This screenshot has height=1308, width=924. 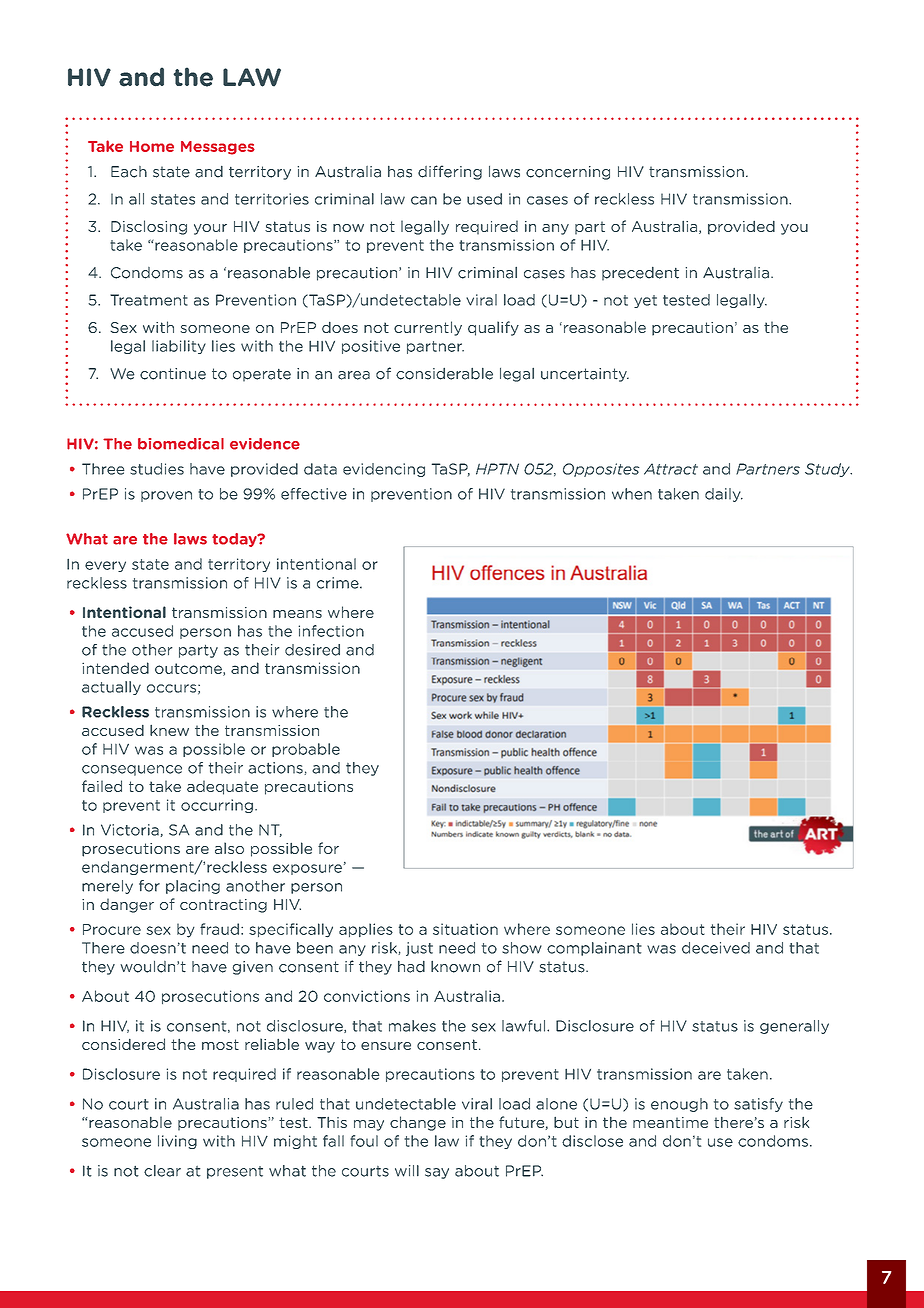 What do you see at coordinates (384, 470) in the screenshot?
I see `evidencing` at bounding box center [384, 470].
